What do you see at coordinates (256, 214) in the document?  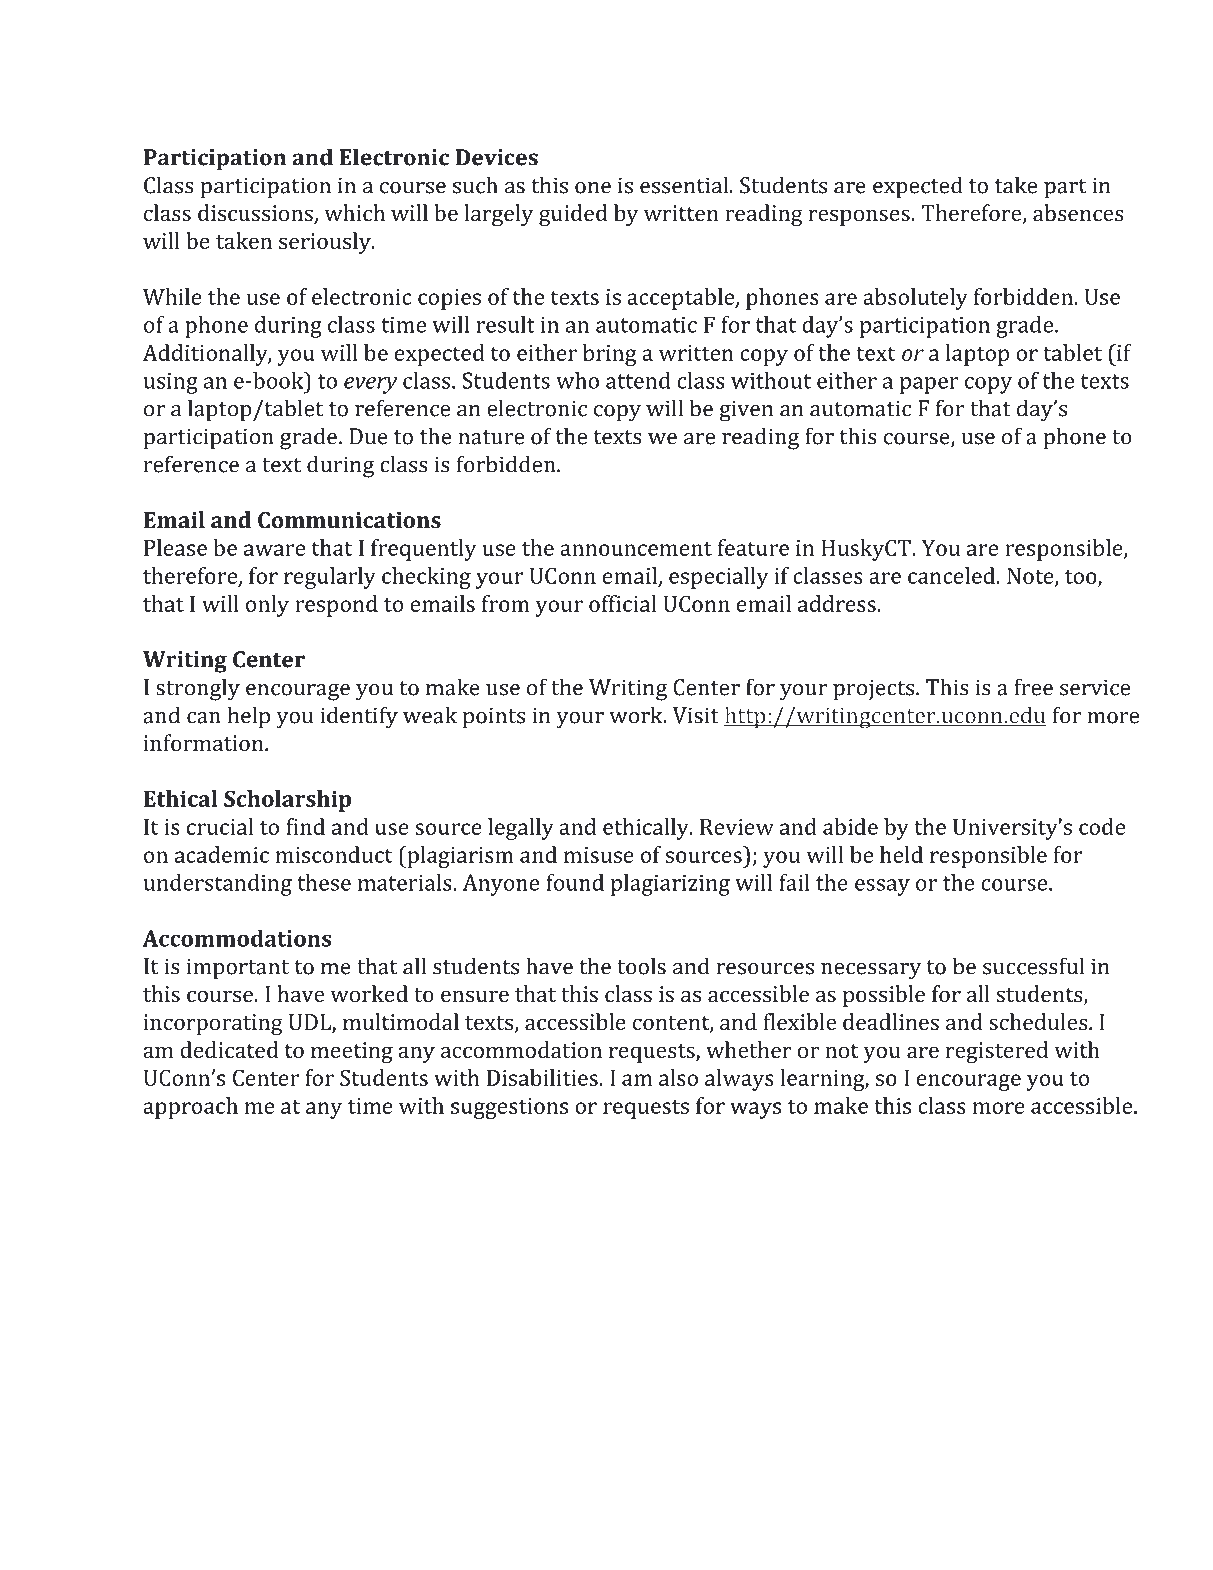 I see `discussions` at bounding box center [256, 214].
